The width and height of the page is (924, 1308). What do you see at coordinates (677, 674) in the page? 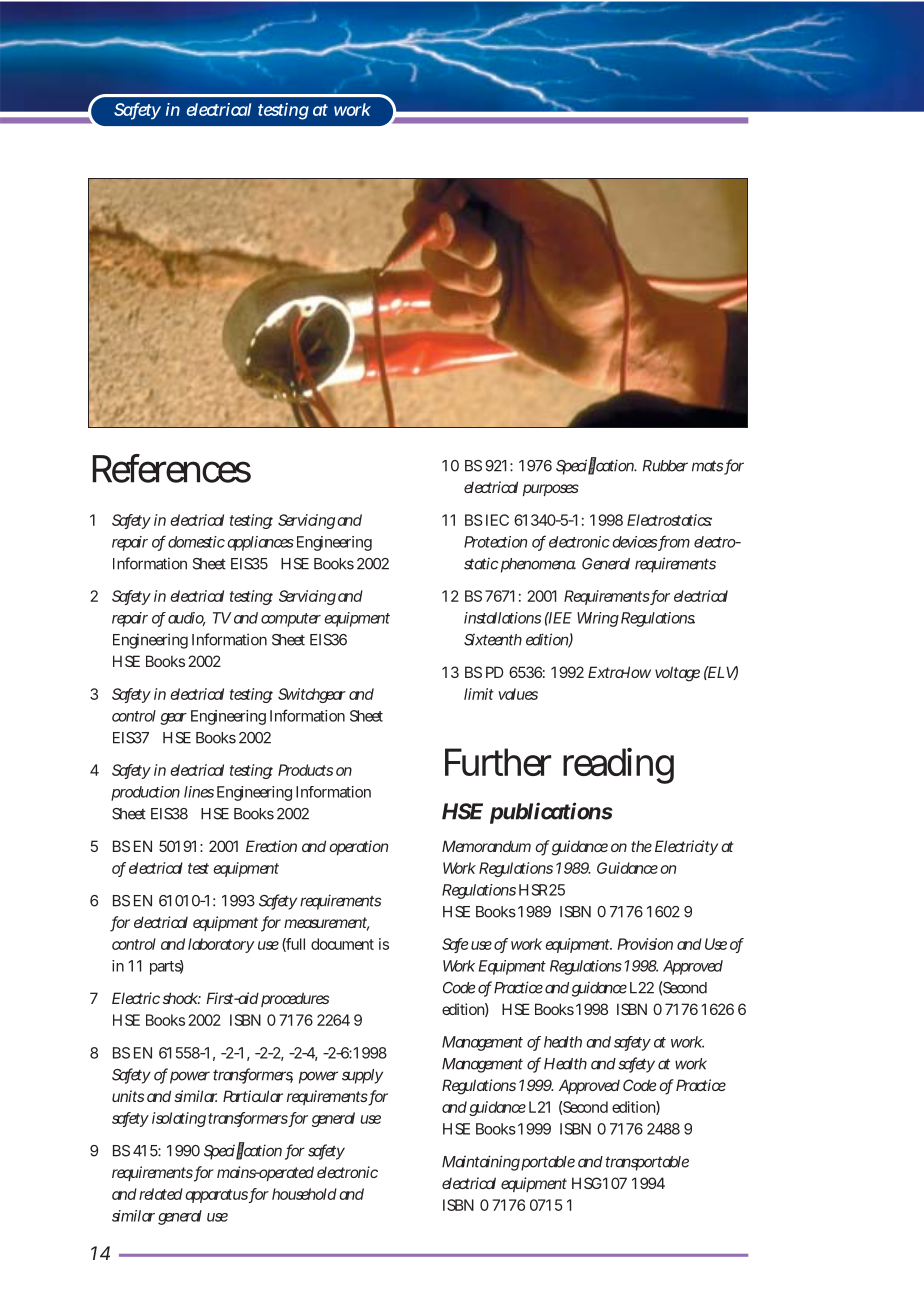
I see `voltage` at bounding box center [677, 674].
